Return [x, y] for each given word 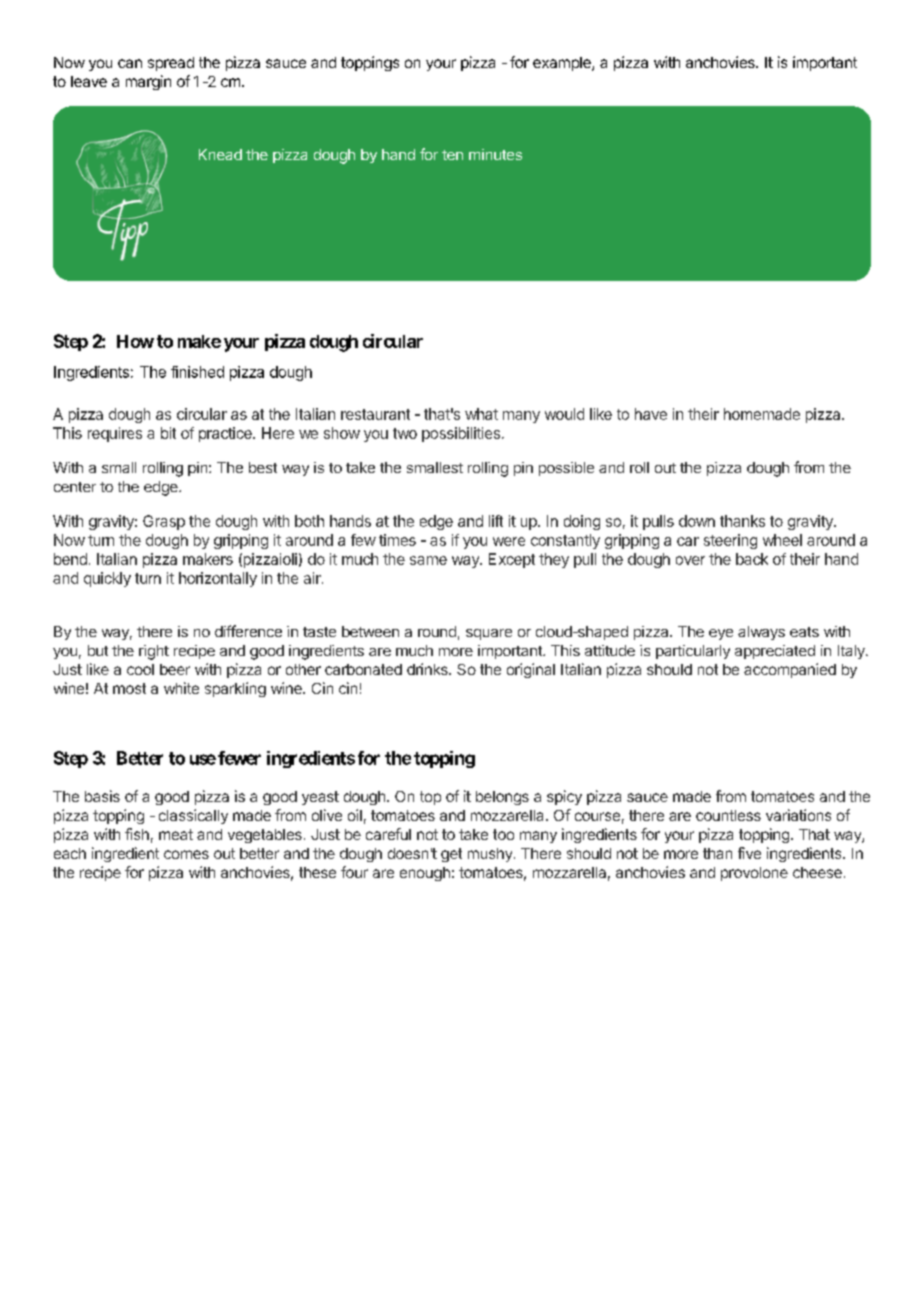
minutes [495, 154]
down [697, 521]
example [563, 64]
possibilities [461, 434]
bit [168, 433]
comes [186, 854]
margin [148, 82]
